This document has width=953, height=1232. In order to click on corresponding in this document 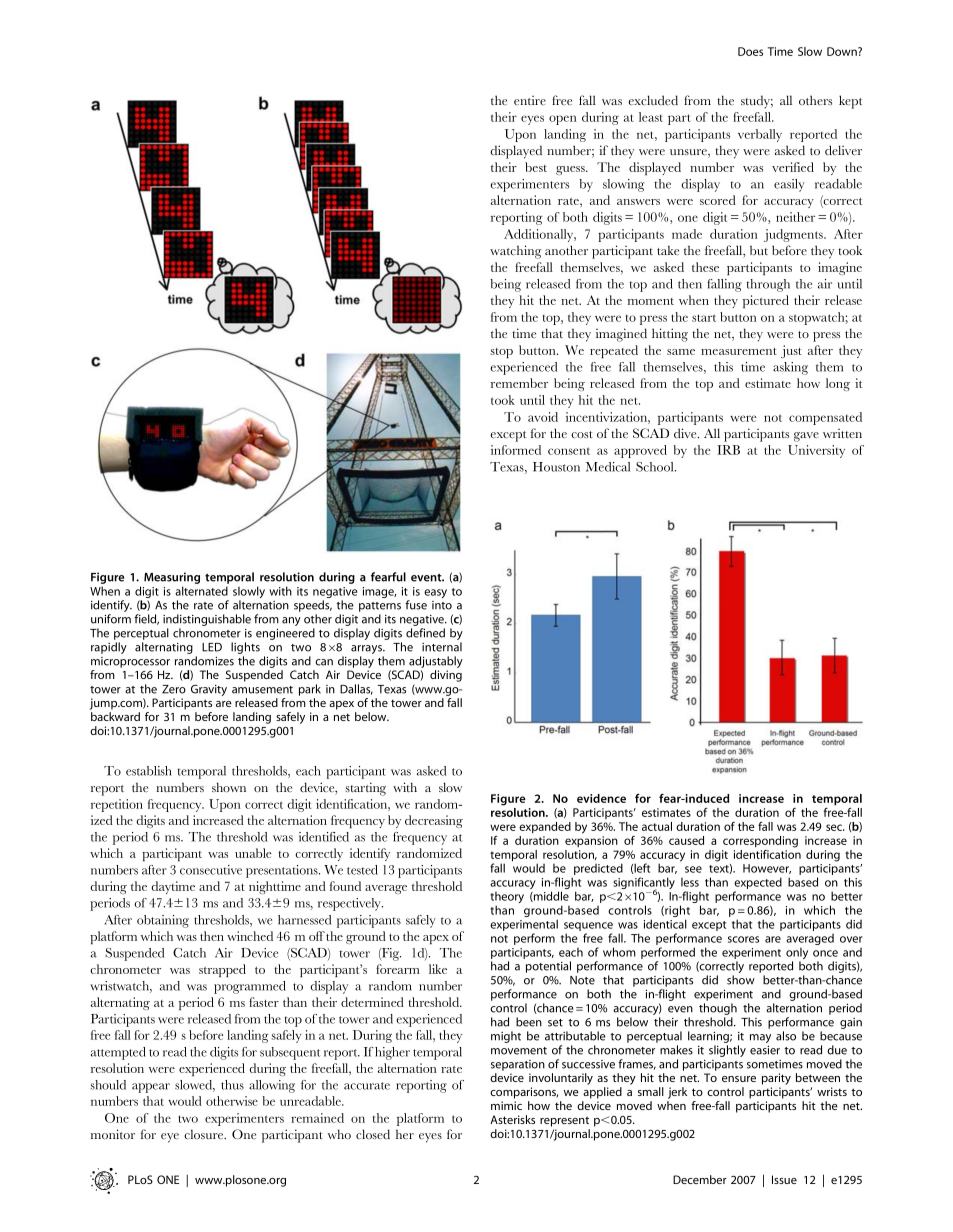, I will do `click(760, 842)`.
